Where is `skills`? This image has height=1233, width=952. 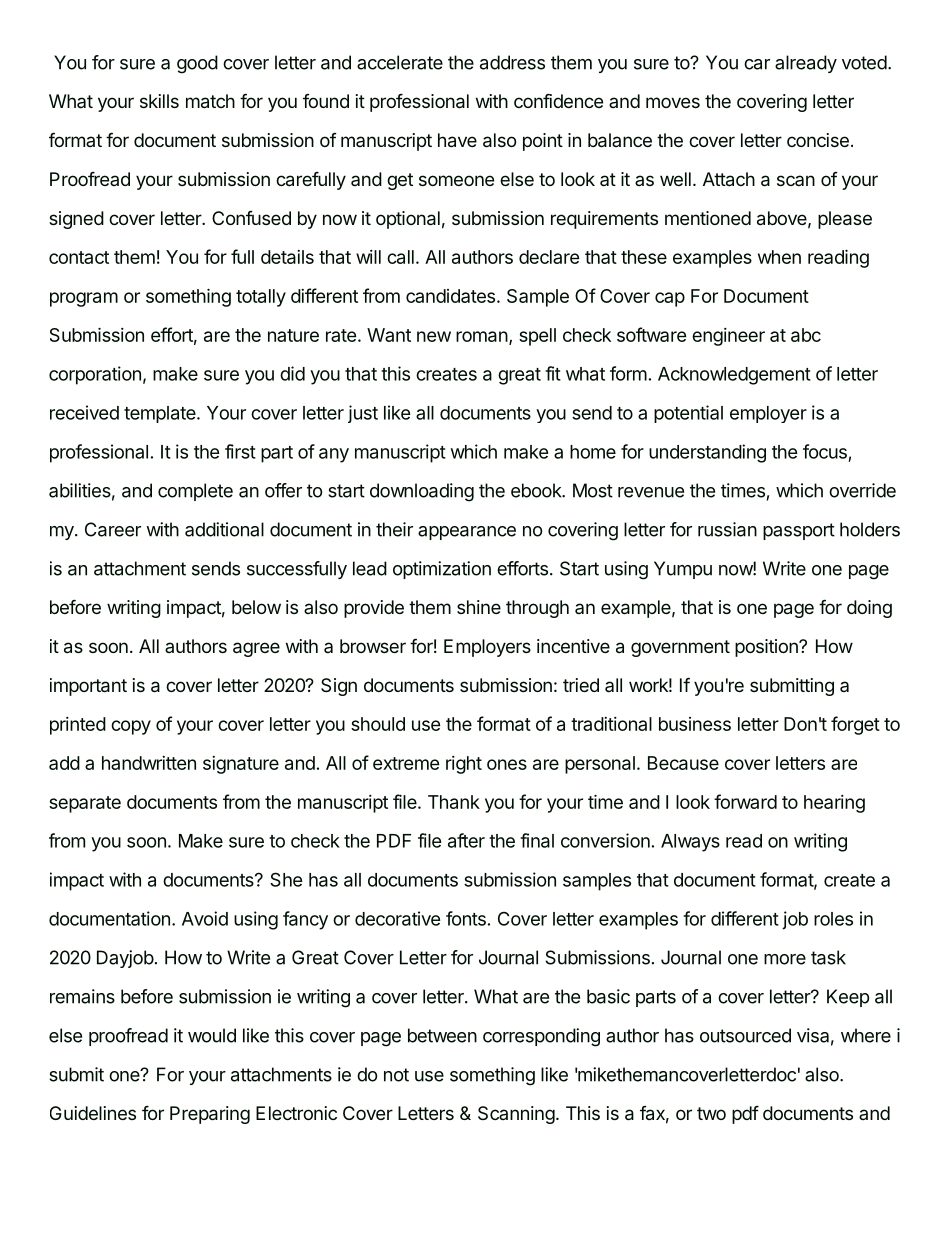 skills is located at coordinates (159, 101).
